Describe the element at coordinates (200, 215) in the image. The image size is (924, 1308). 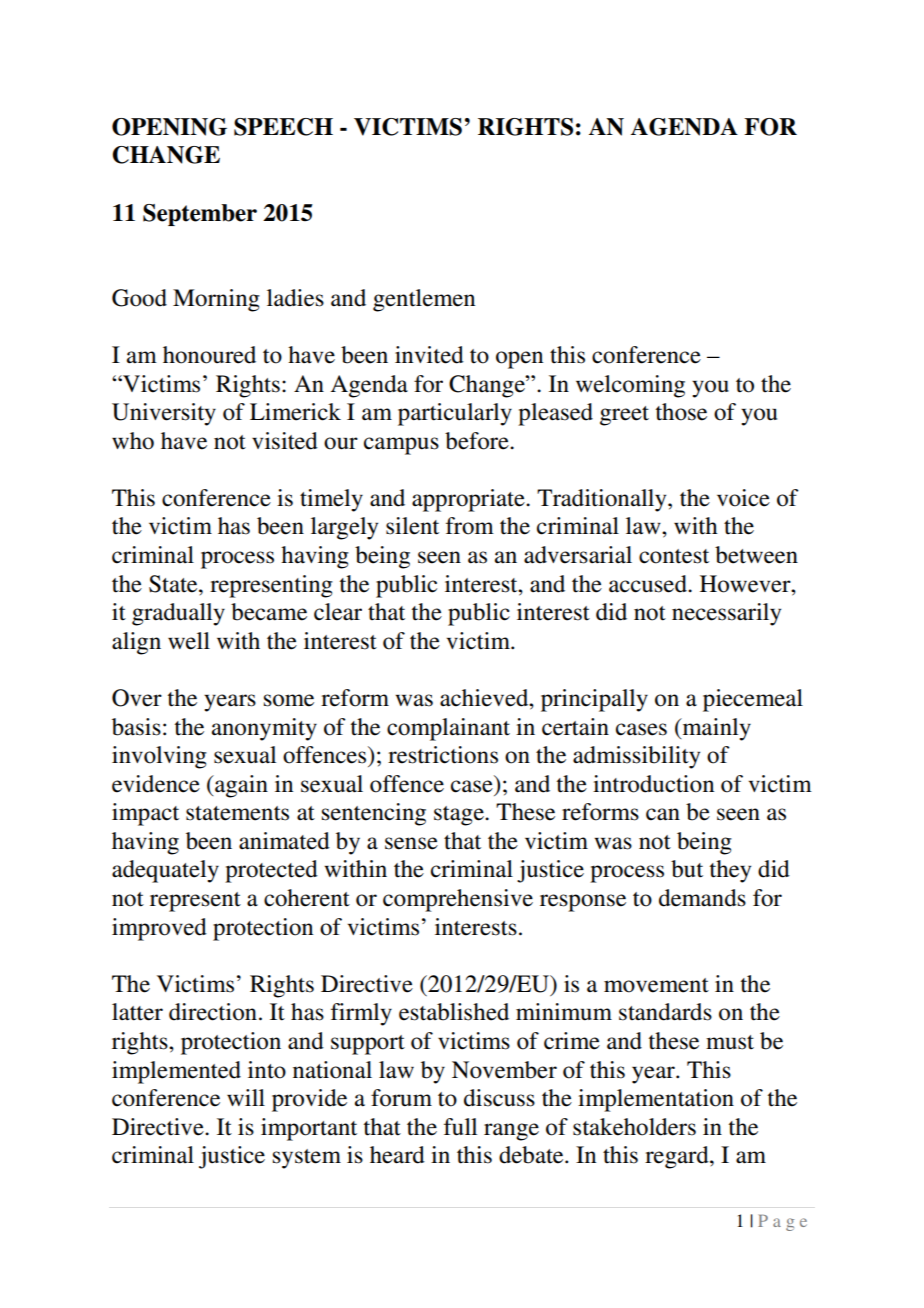
I see `September` at that location.
